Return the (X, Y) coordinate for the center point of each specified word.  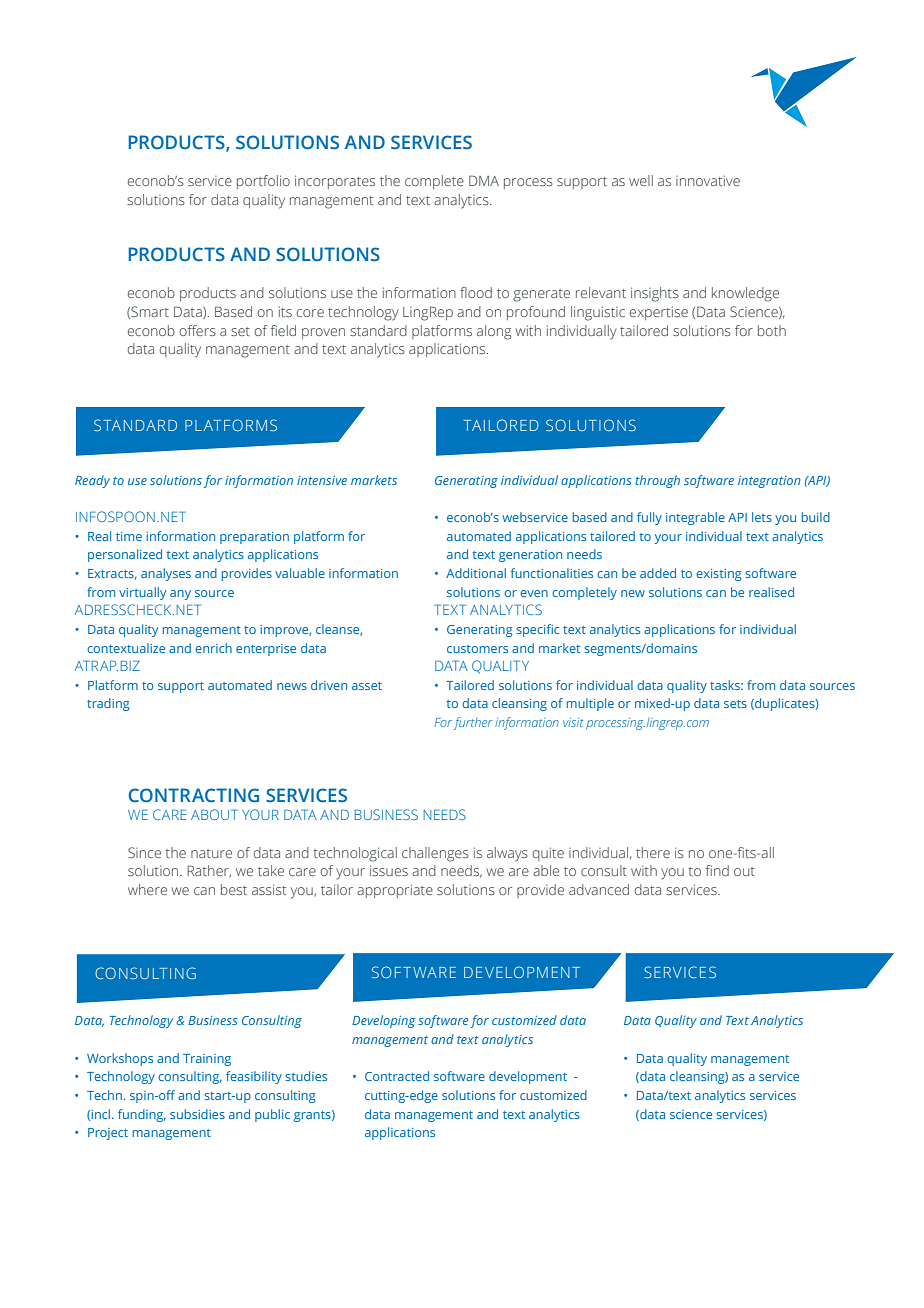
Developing (384, 1021)
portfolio (263, 182)
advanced (599, 889)
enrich (213, 648)
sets (735, 704)
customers (477, 649)
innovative (708, 180)
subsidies (197, 1114)
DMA (484, 180)
